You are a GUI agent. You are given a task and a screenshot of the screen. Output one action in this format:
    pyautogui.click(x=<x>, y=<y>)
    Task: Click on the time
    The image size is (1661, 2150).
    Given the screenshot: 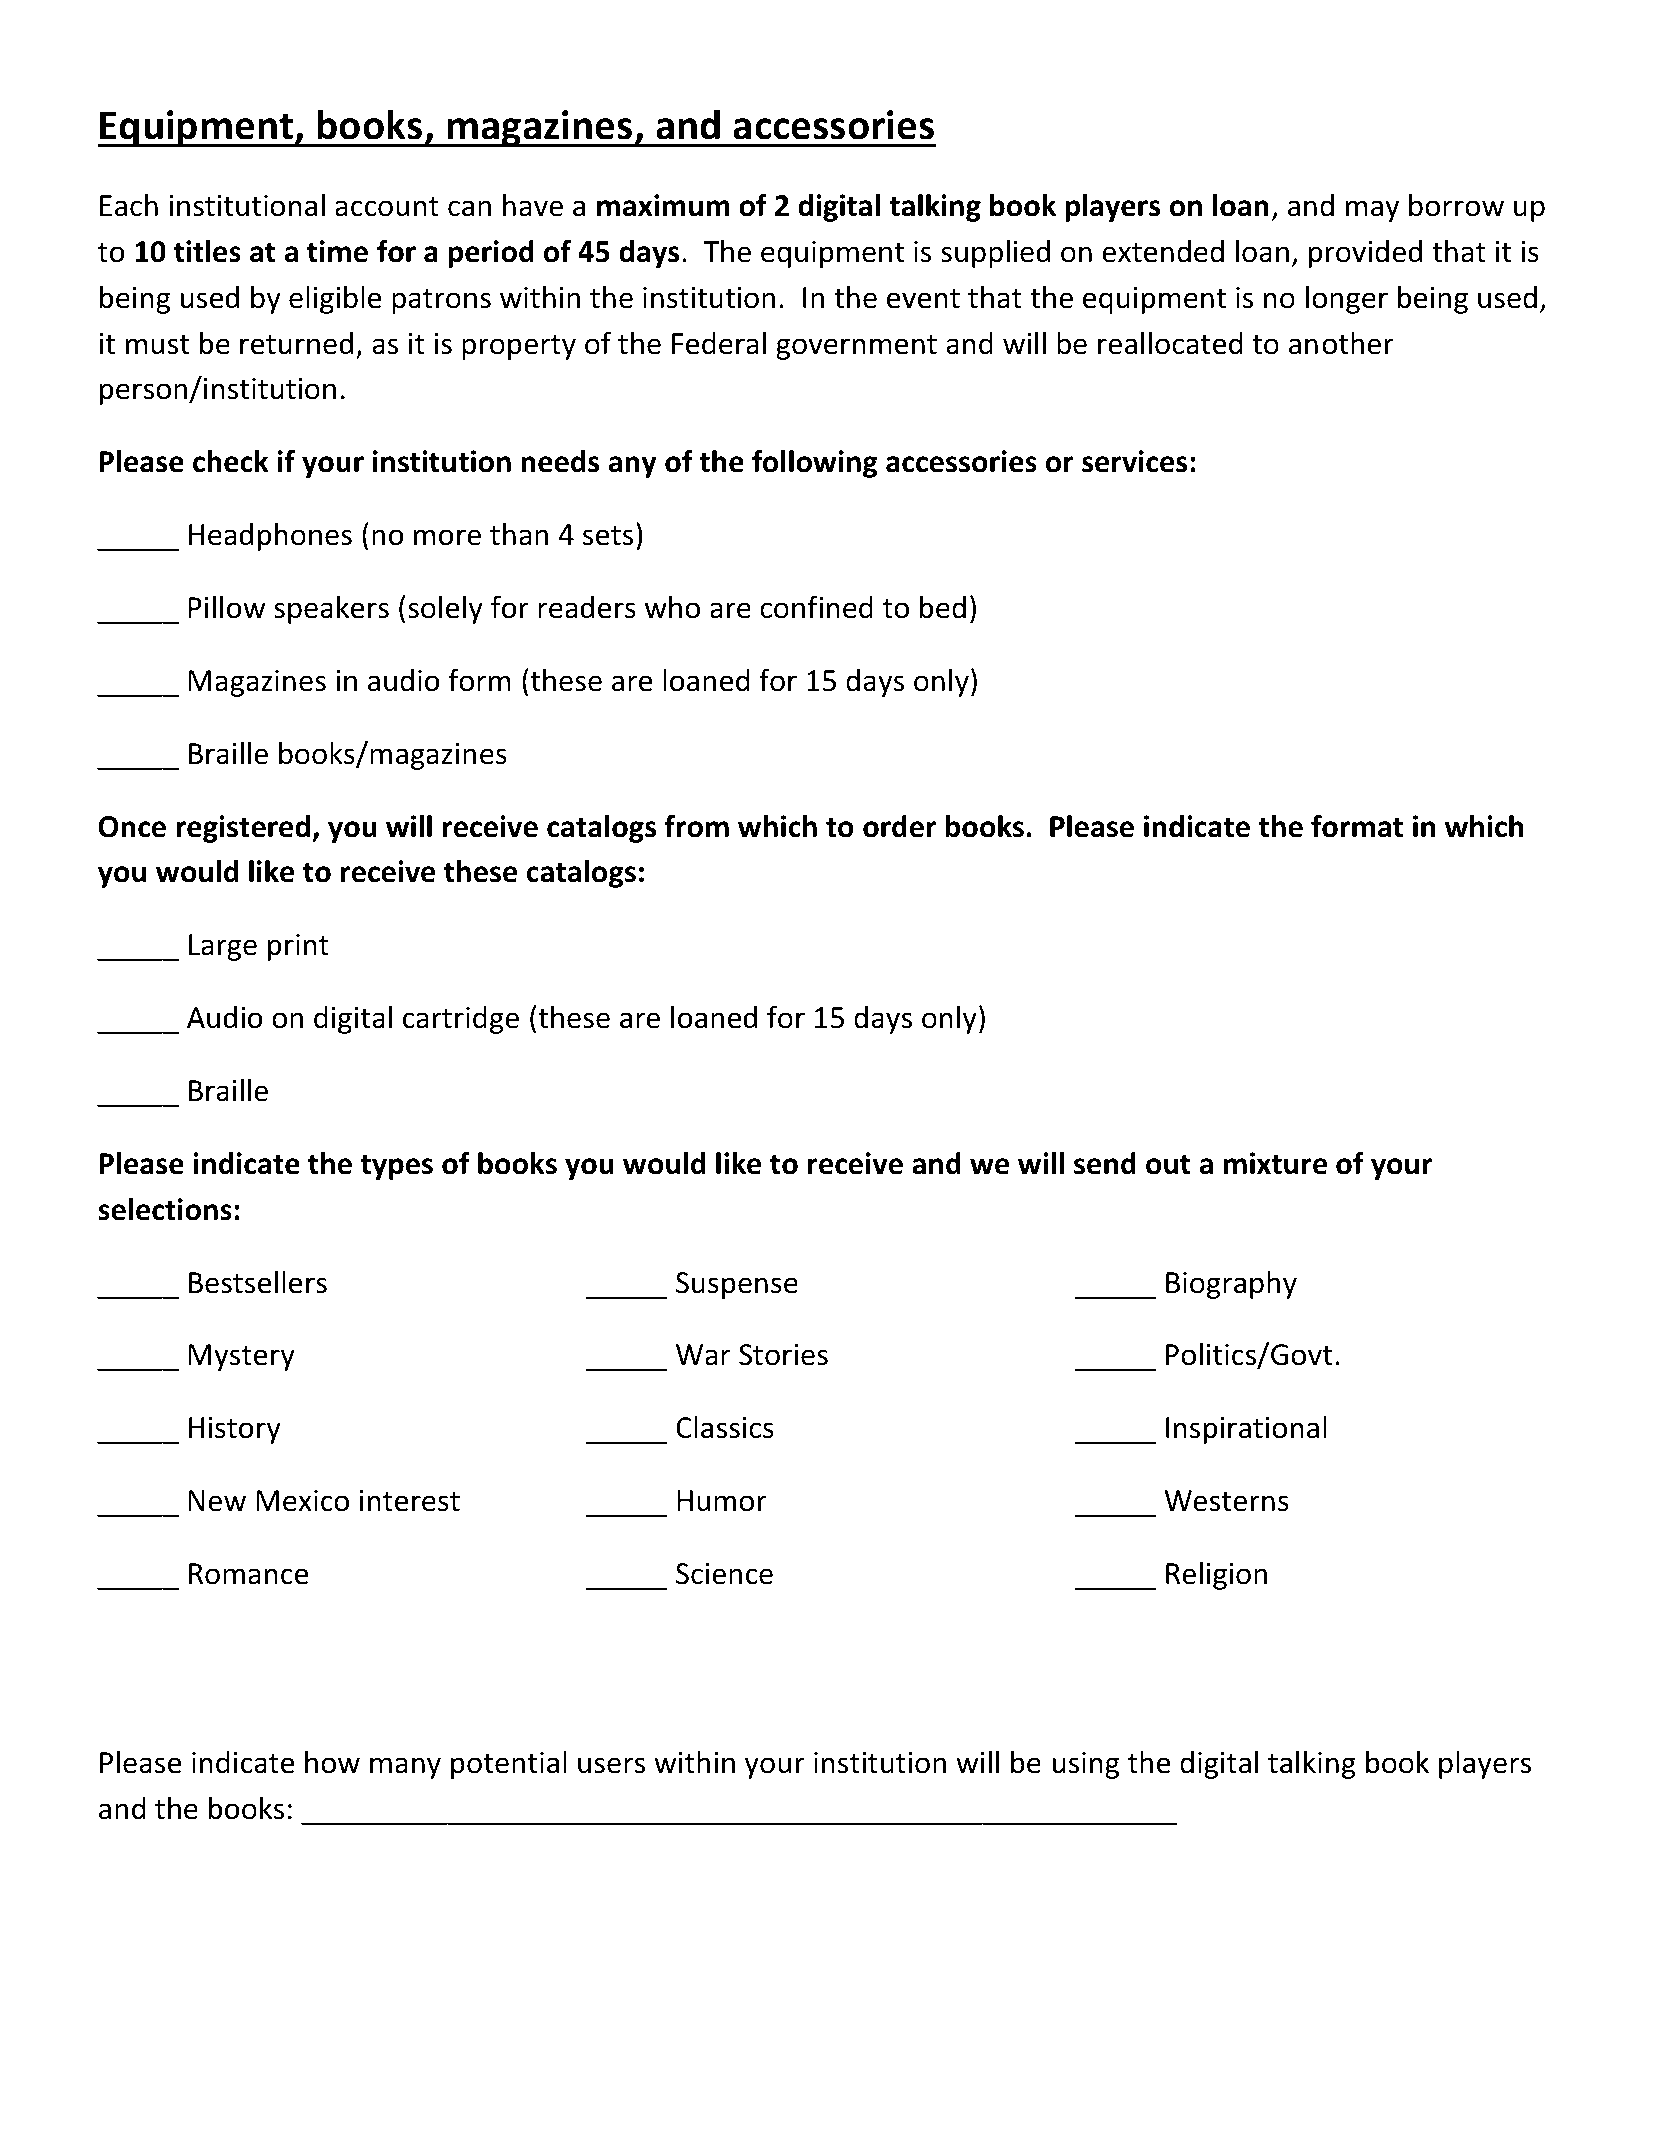 What is the action you would take?
    pyautogui.click(x=337, y=251)
